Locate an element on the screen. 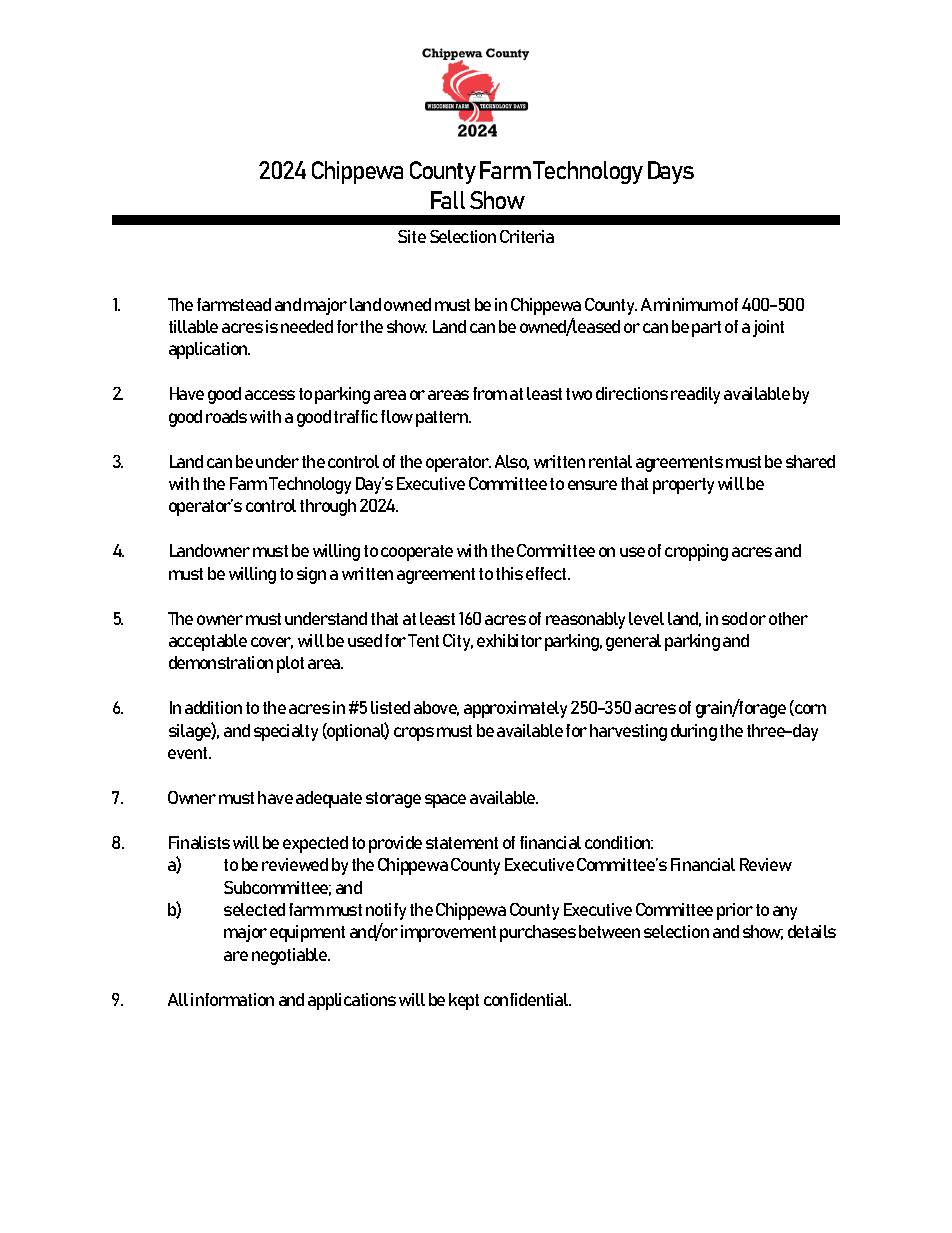  this is located at coordinates (509, 573).
